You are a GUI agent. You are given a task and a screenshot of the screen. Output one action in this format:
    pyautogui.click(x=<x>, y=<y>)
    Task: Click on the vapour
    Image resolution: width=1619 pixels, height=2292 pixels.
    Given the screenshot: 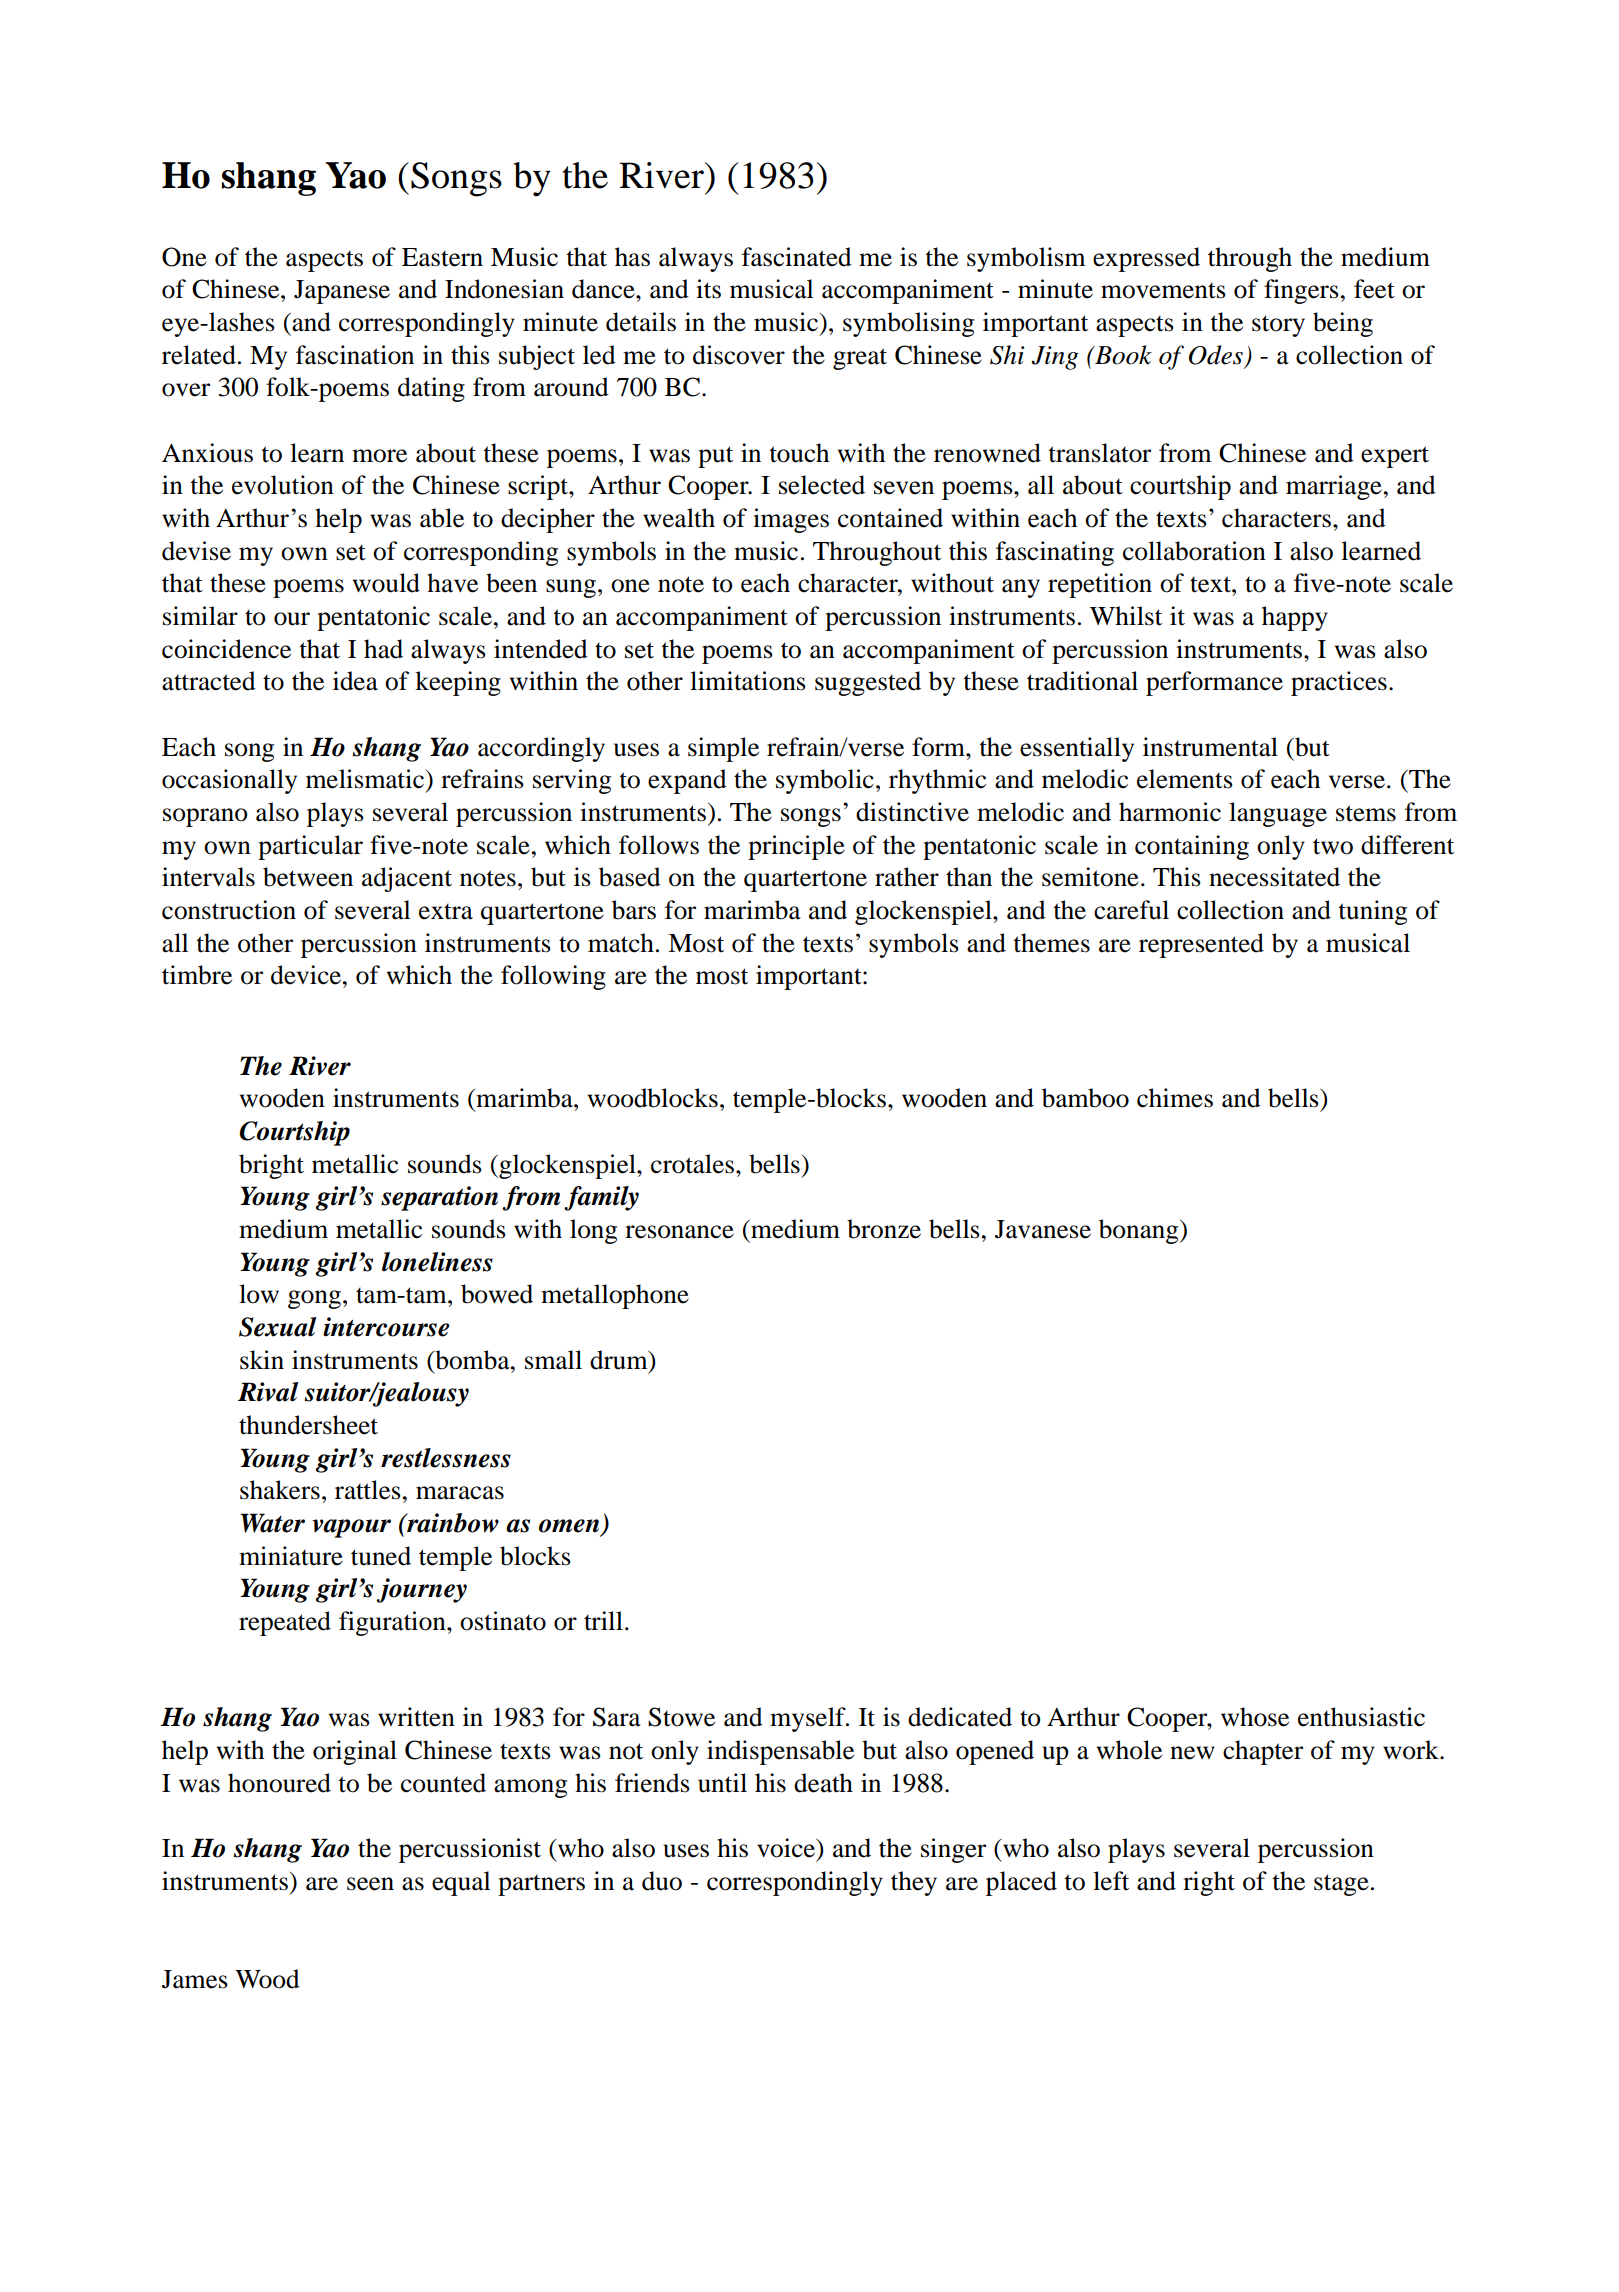 What is the action you would take?
    pyautogui.click(x=351, y=1528)
